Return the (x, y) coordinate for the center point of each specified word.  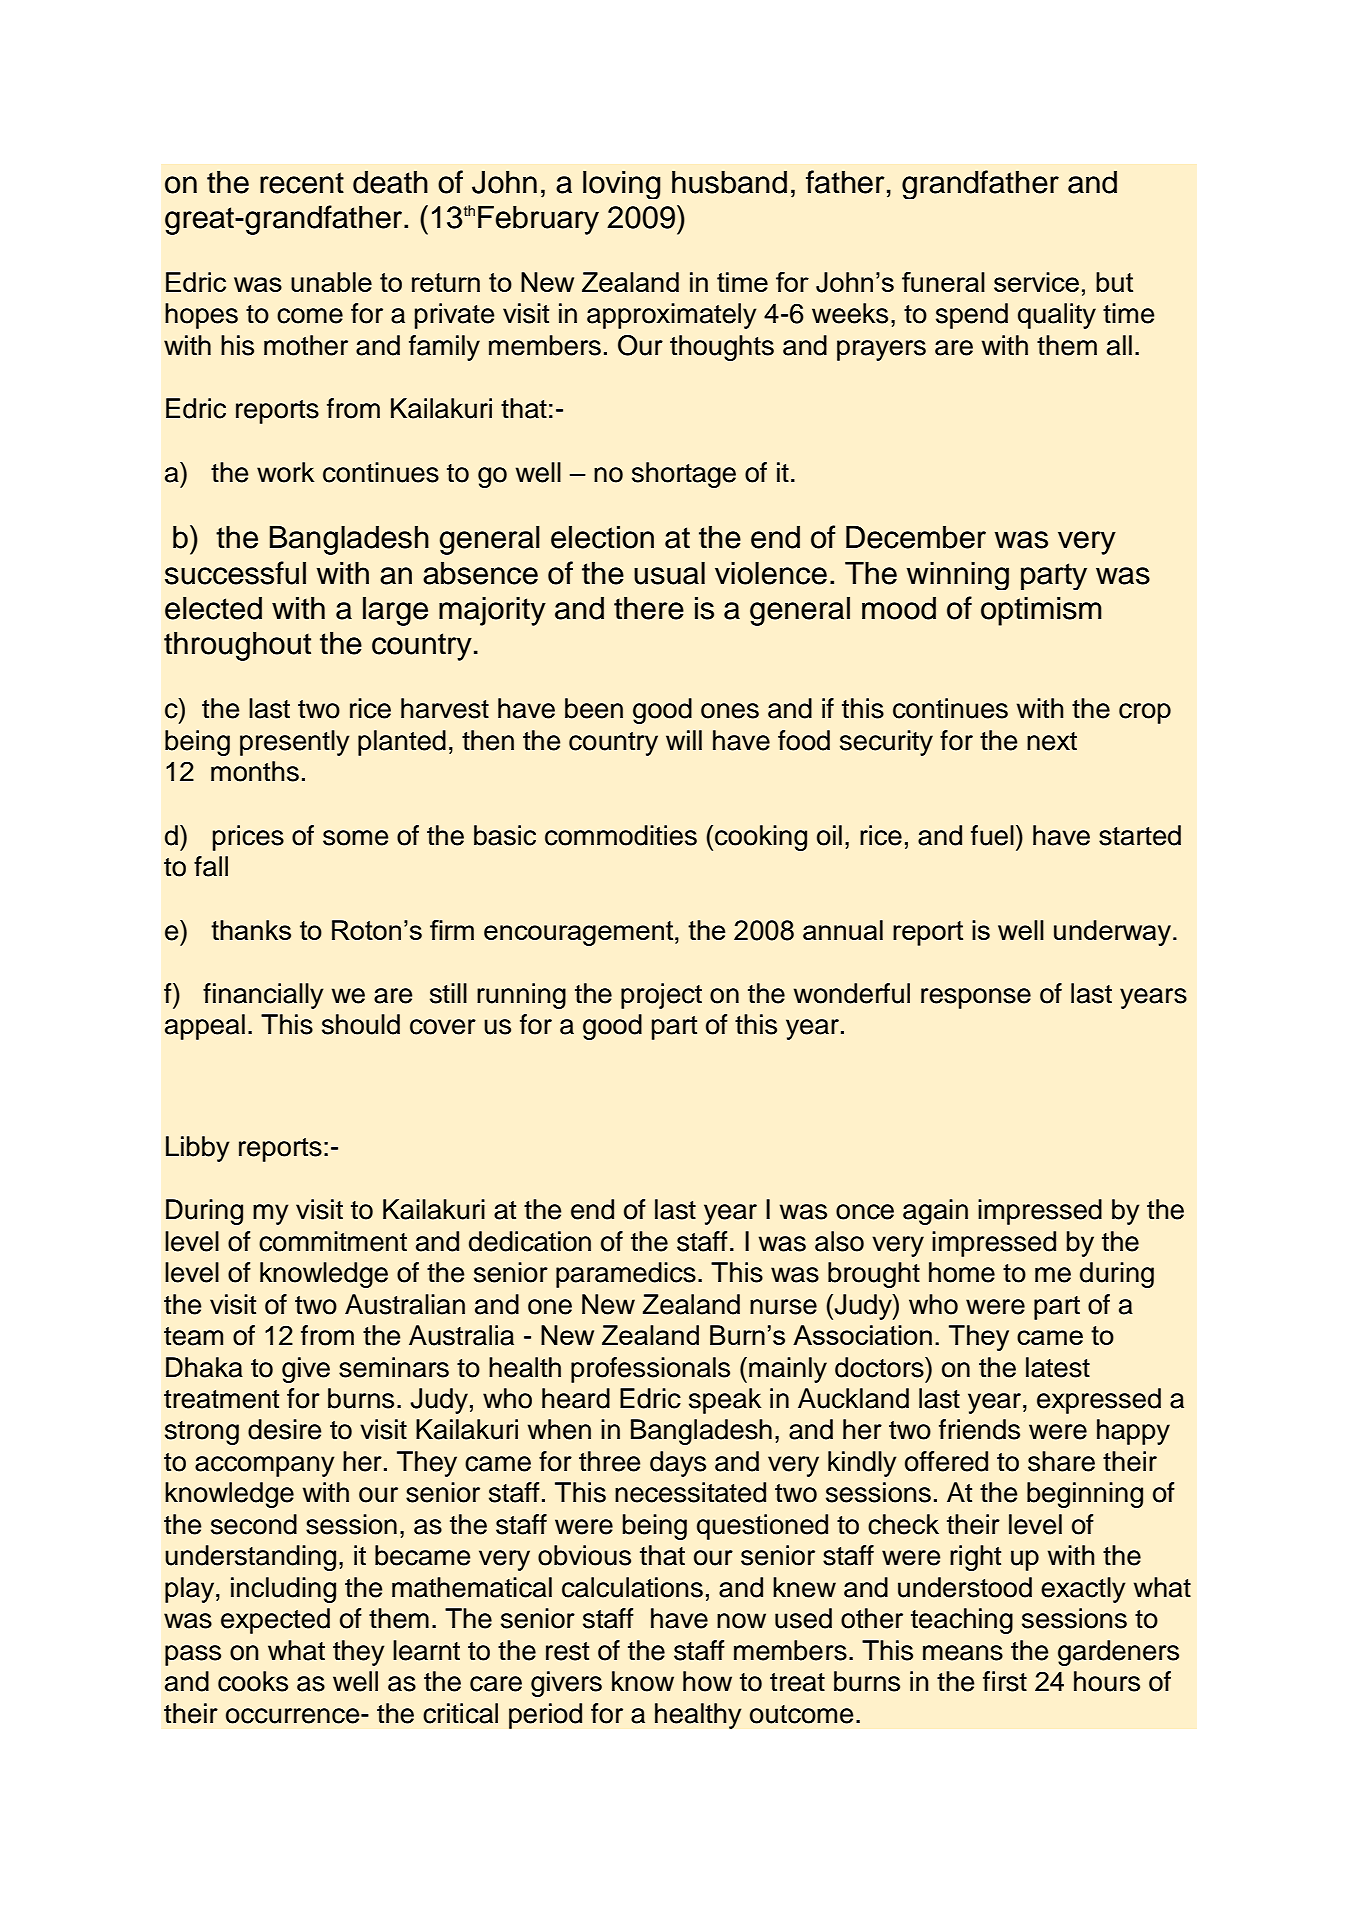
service (1036, 282)
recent (302, 183)
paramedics (626, 1275)
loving (621, 184)
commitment (333, 1241)
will (684, 740)
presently (294, 743)
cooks (253, 1681)
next (1052, 741)
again (935, 1212)
